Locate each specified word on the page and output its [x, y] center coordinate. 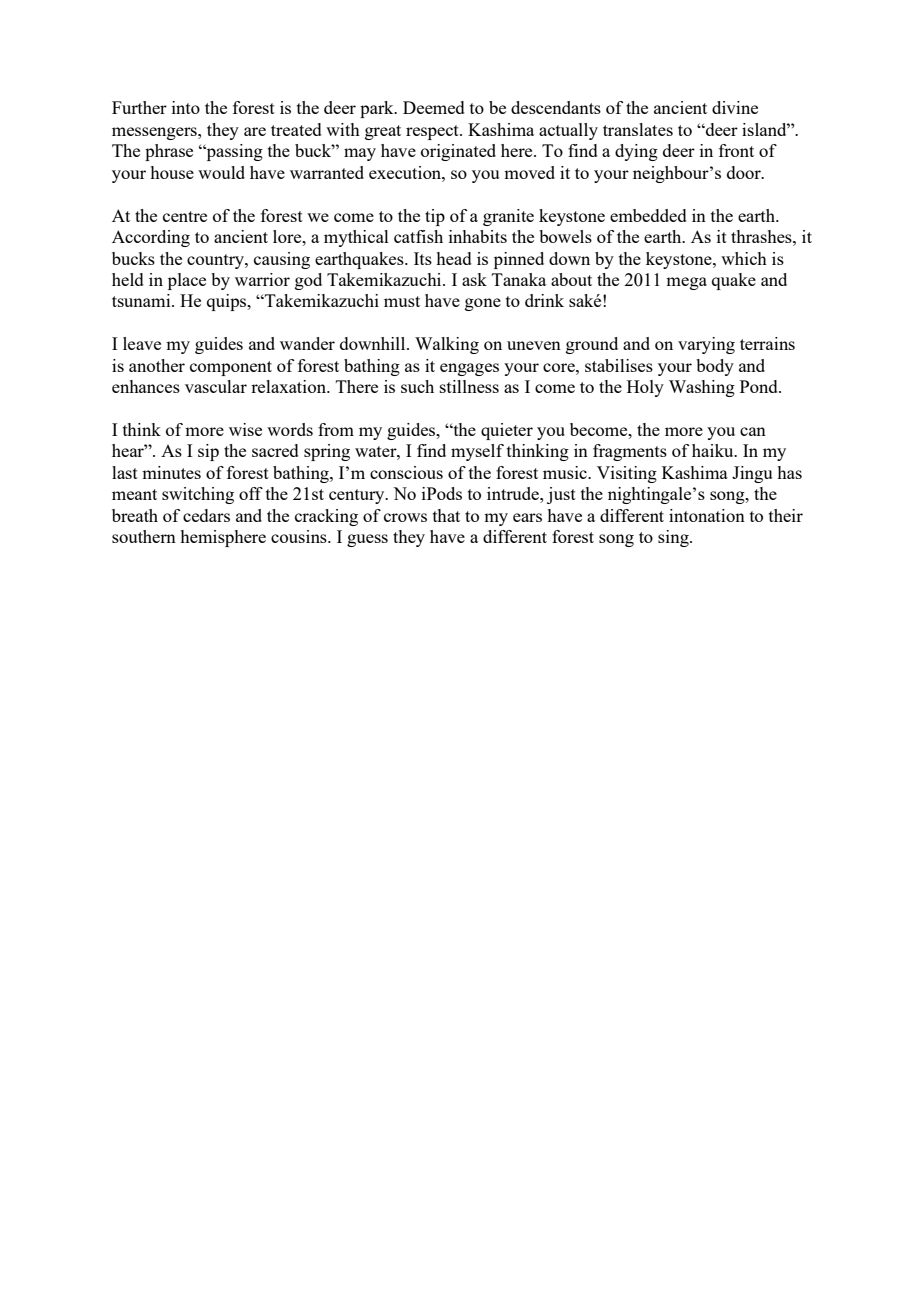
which [744, 258]
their [786, 515]
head [454, 258]
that [446, 515]
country [216, 261]
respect [433, 132]
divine [735, 107]
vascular [216, 386]
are [255, 131]
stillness [469, 386]
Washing [702, 388]
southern [144, 536]
